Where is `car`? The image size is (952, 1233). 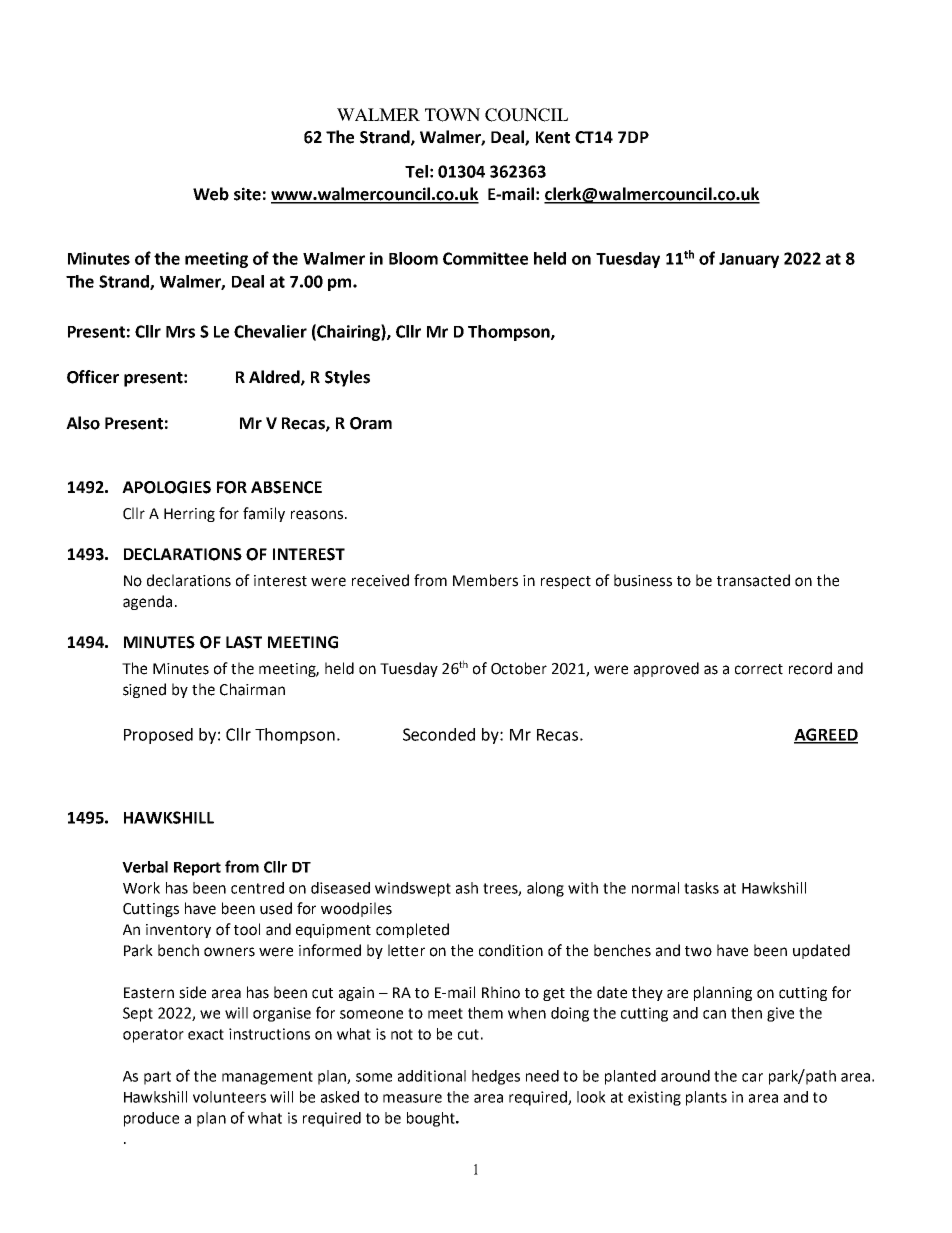 car is located at coordinates (752, 1077).
